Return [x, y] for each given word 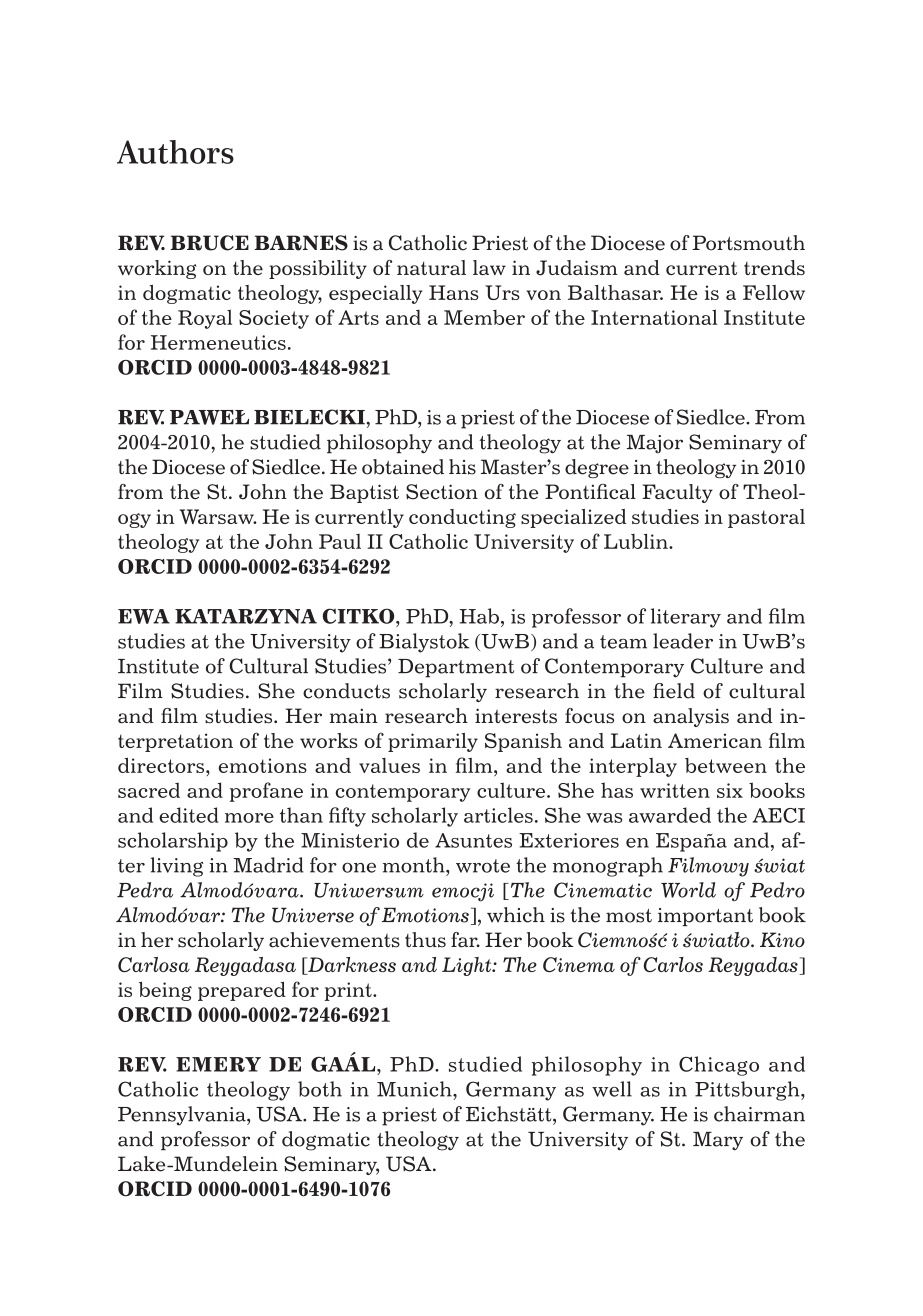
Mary [718, 1141]
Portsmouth [749, 243]
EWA [144, 616]
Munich [415, 1089]
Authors [175, 152]
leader [683, 641]
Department [456, 668]
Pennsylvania [183, 1116]
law [489, 267]
